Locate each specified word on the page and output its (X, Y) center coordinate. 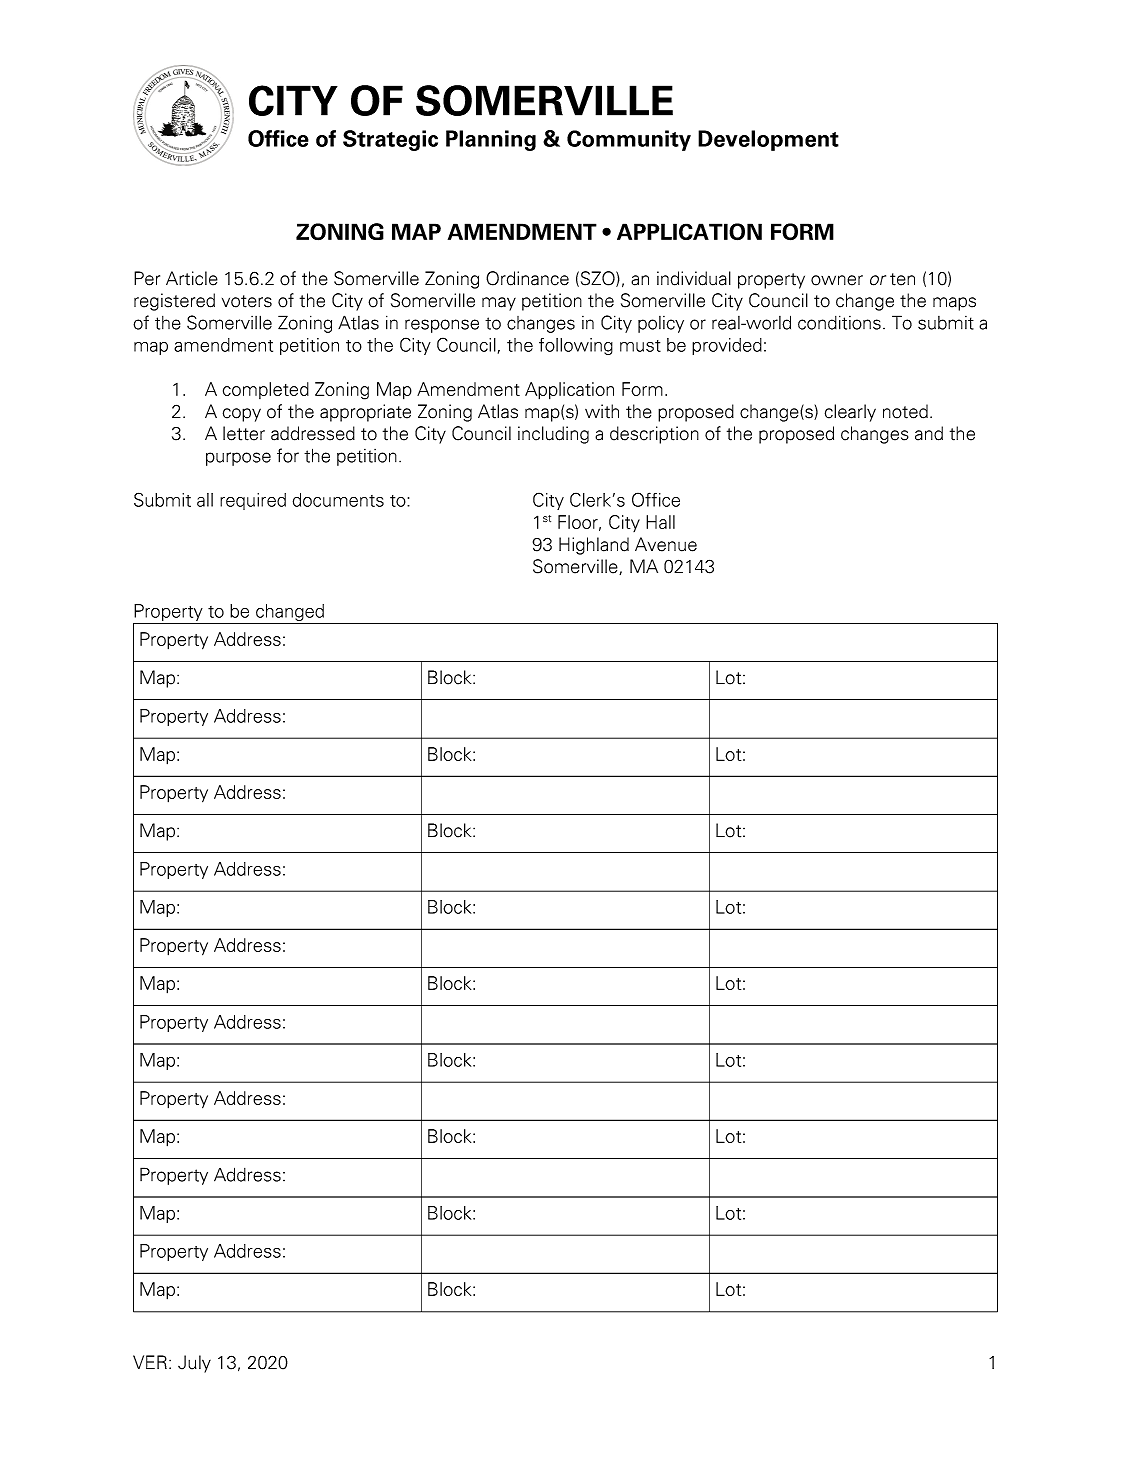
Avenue (666, 544)
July (194, 1364)
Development (768, 140)
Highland (594, 546)
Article (192, 278)
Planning (491, 140)
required (253, 501)
